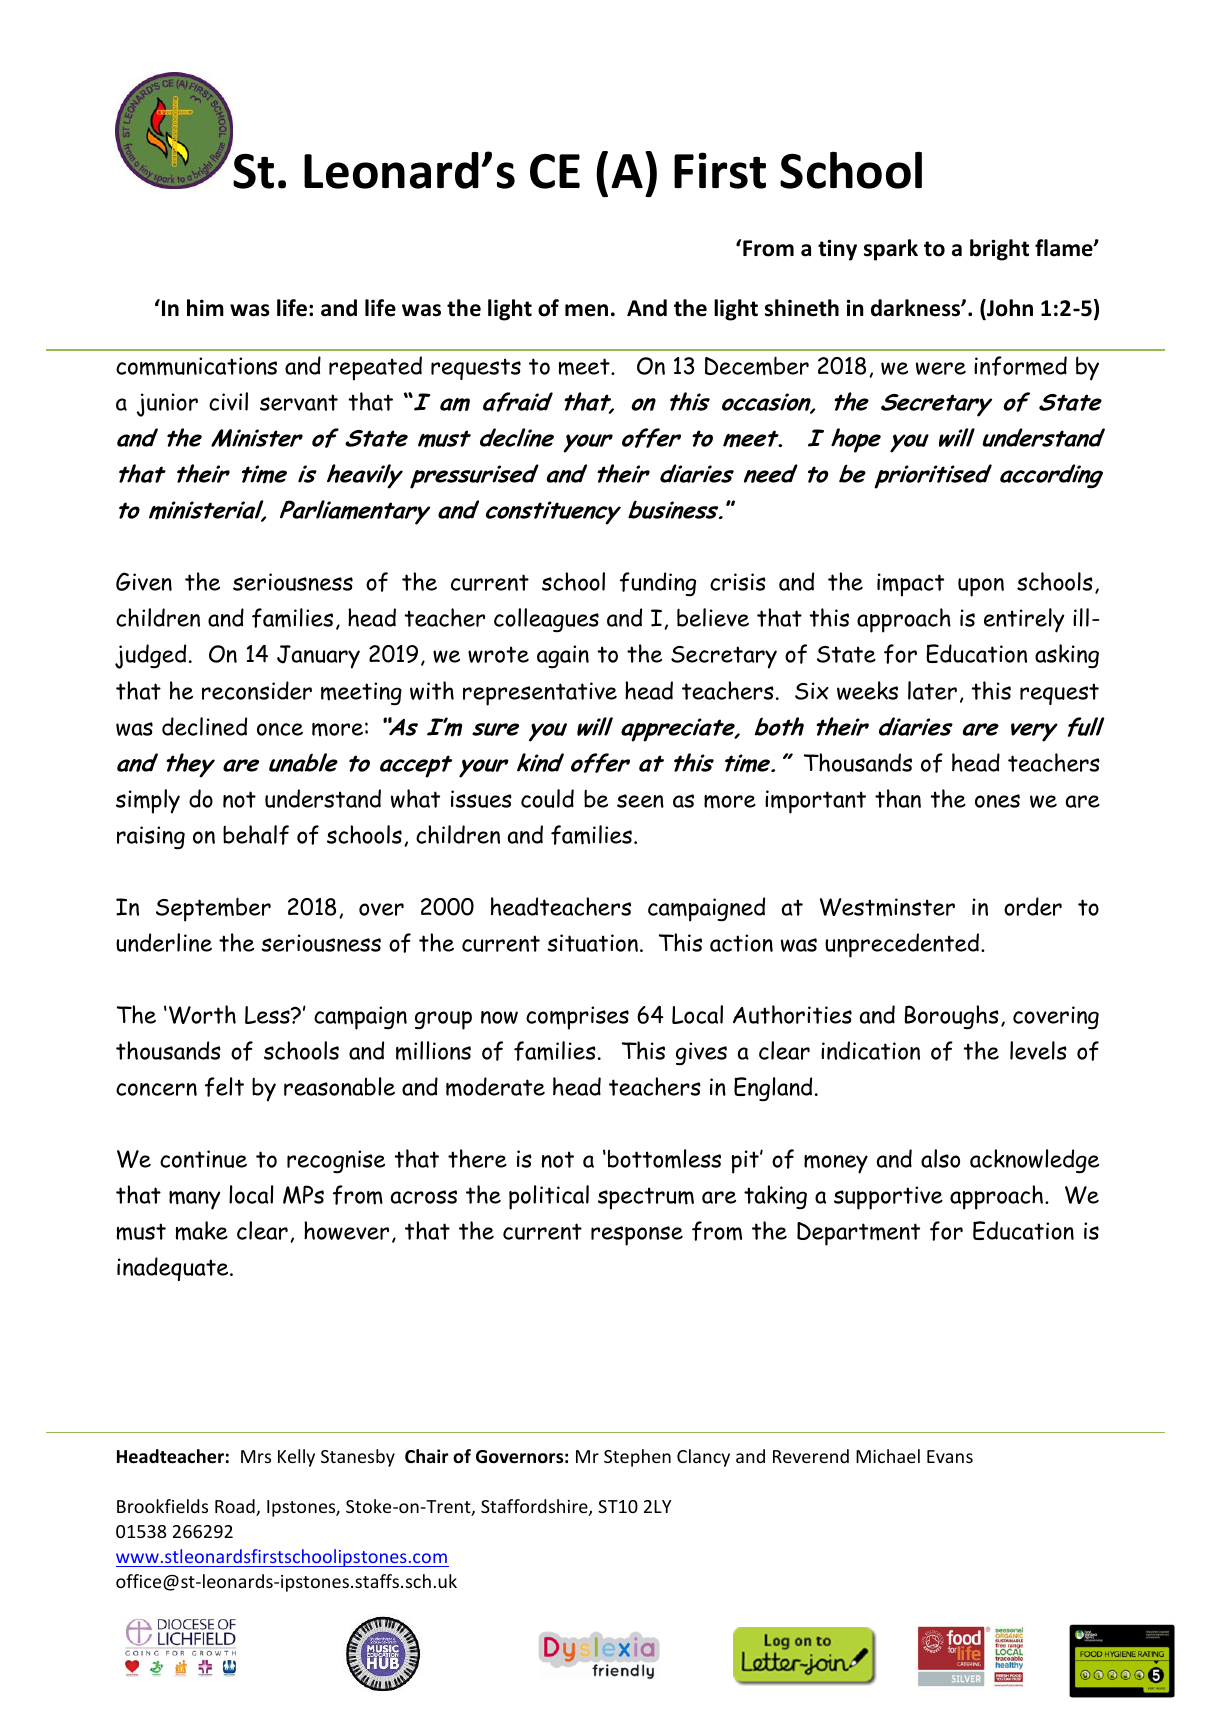  I want to click on September, so click(213, 909).
